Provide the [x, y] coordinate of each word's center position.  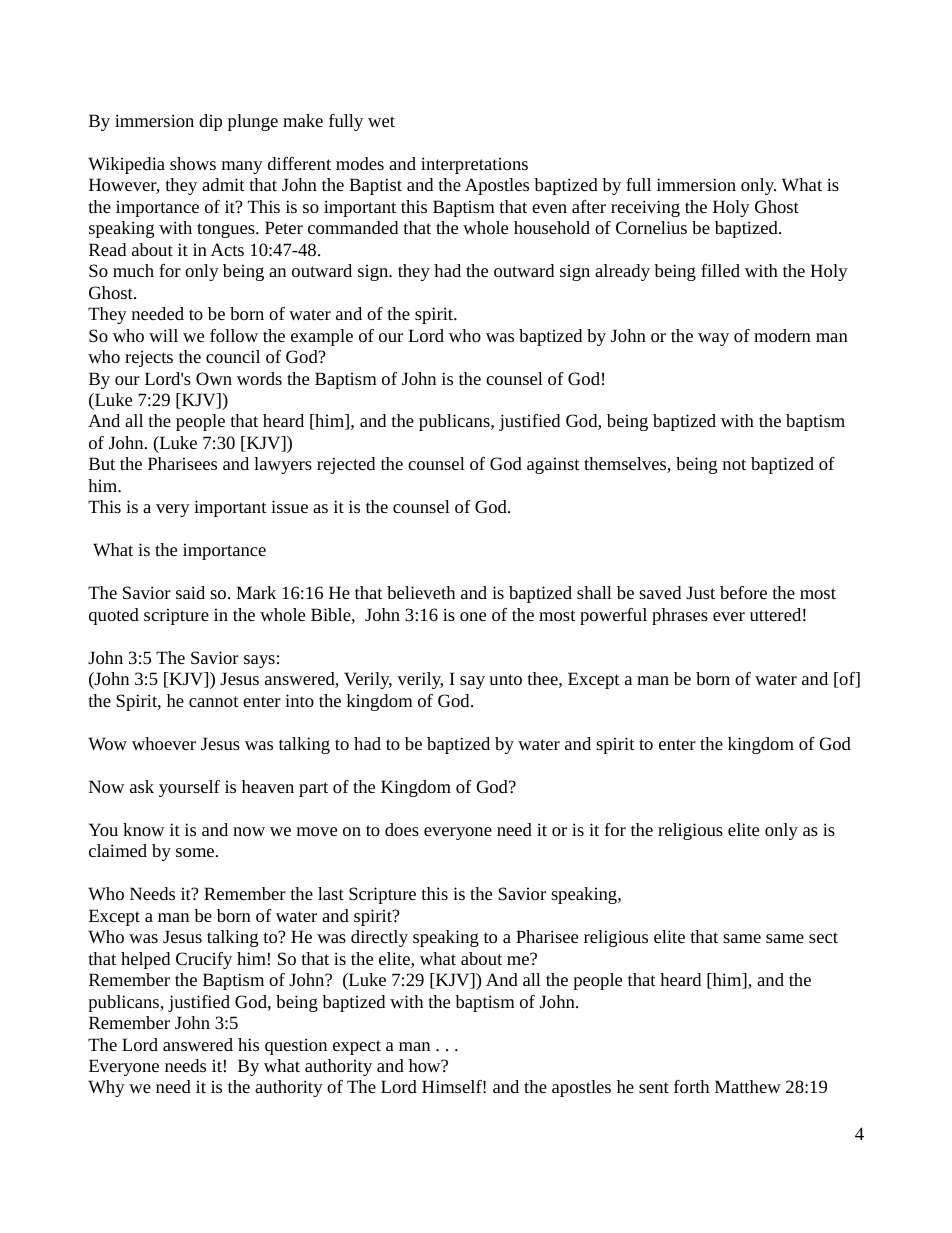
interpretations [474, 165]
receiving [645, 208]
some [195, 852]
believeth [421, 592]
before [743, 592]
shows [193, 163]
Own [214, 378]
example [322, 337]
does [402, 829]
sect [823, 937]
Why [106, 1088]
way [713, 339]
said [190, 592]
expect [357, 1047]
